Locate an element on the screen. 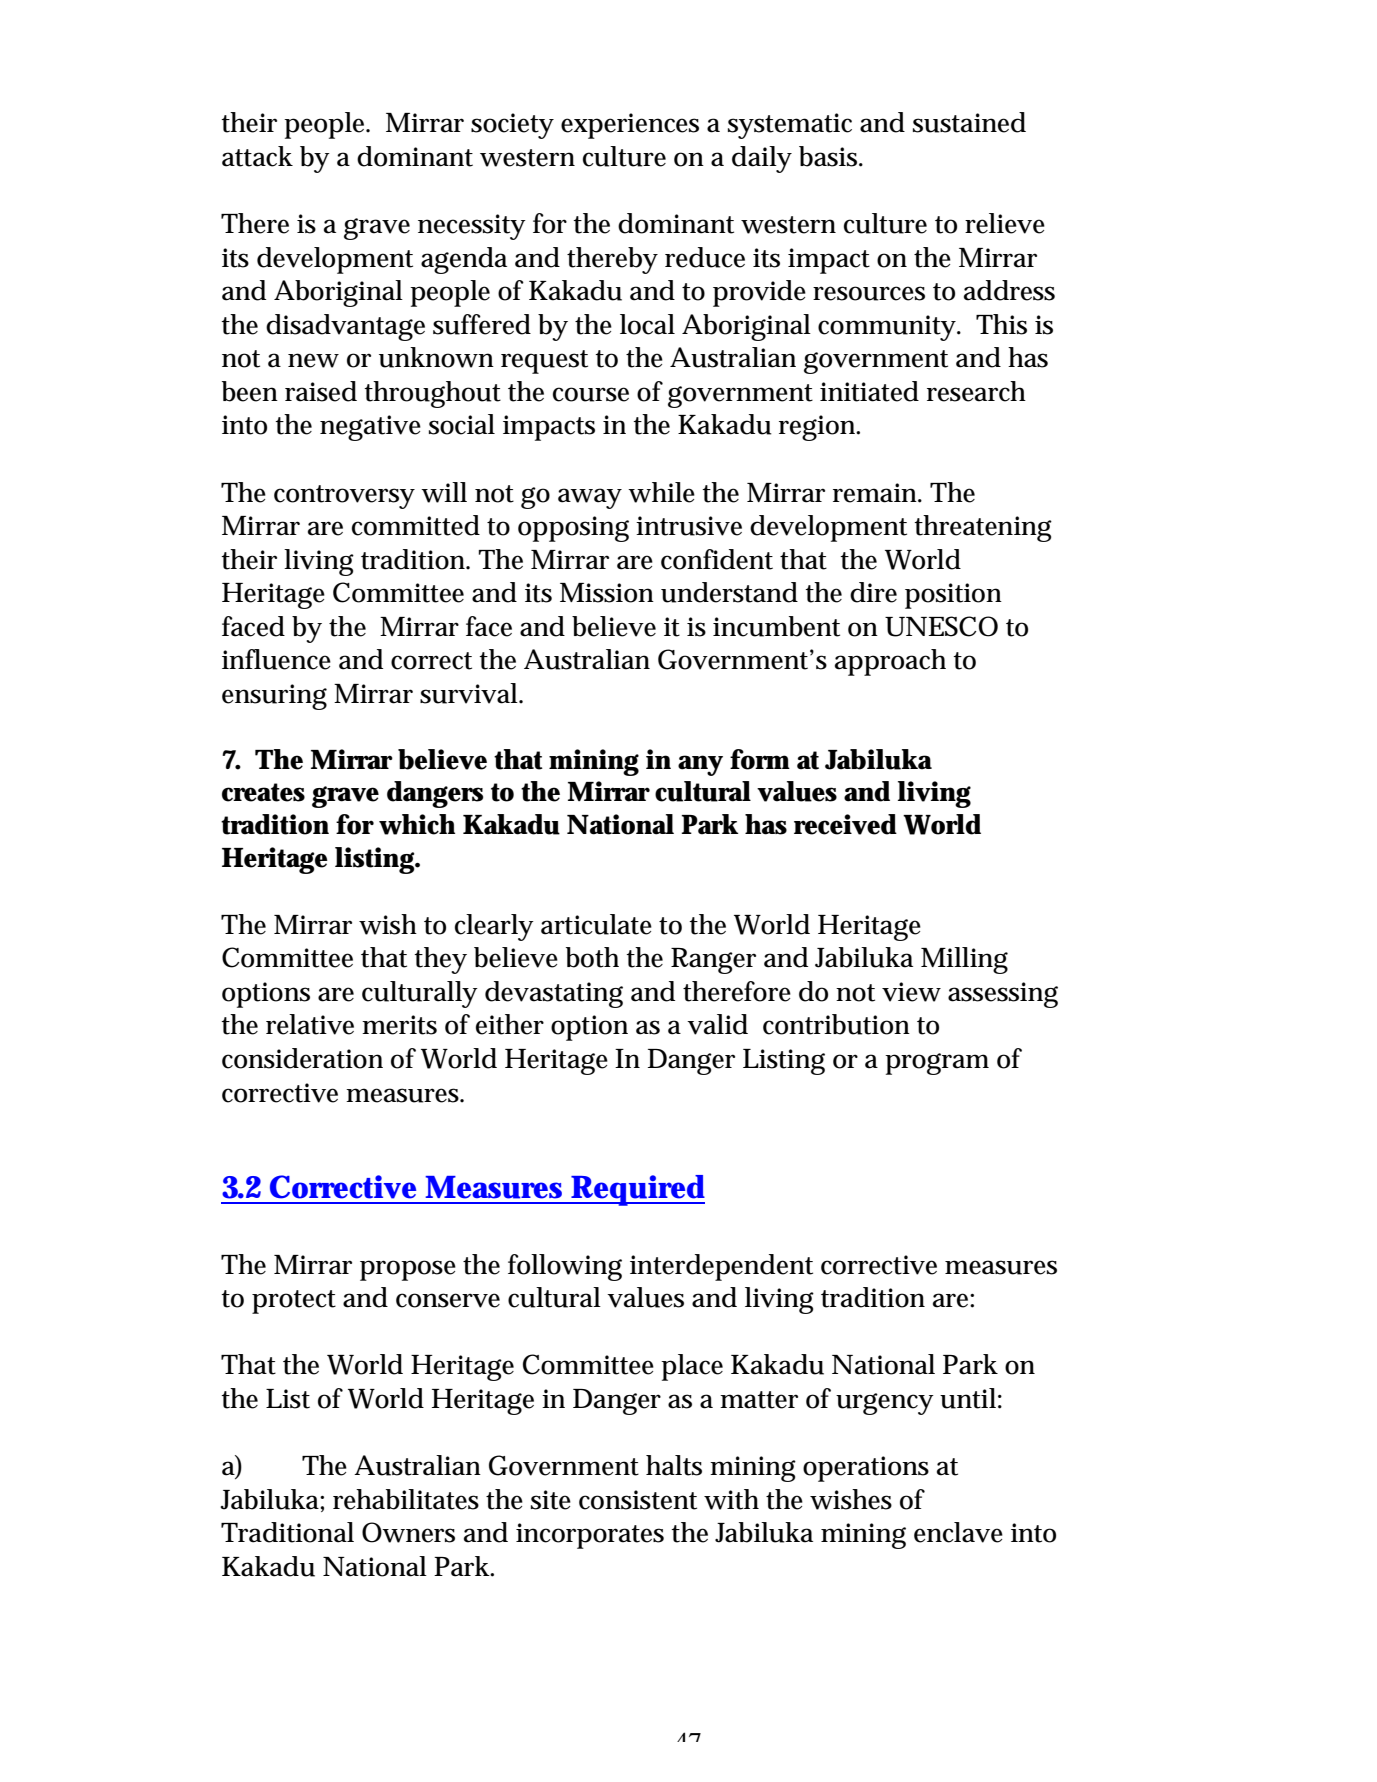 Image resolution: width=1377 pixels, height=1782 pixels. influence is located at coordinates (276, 659).
